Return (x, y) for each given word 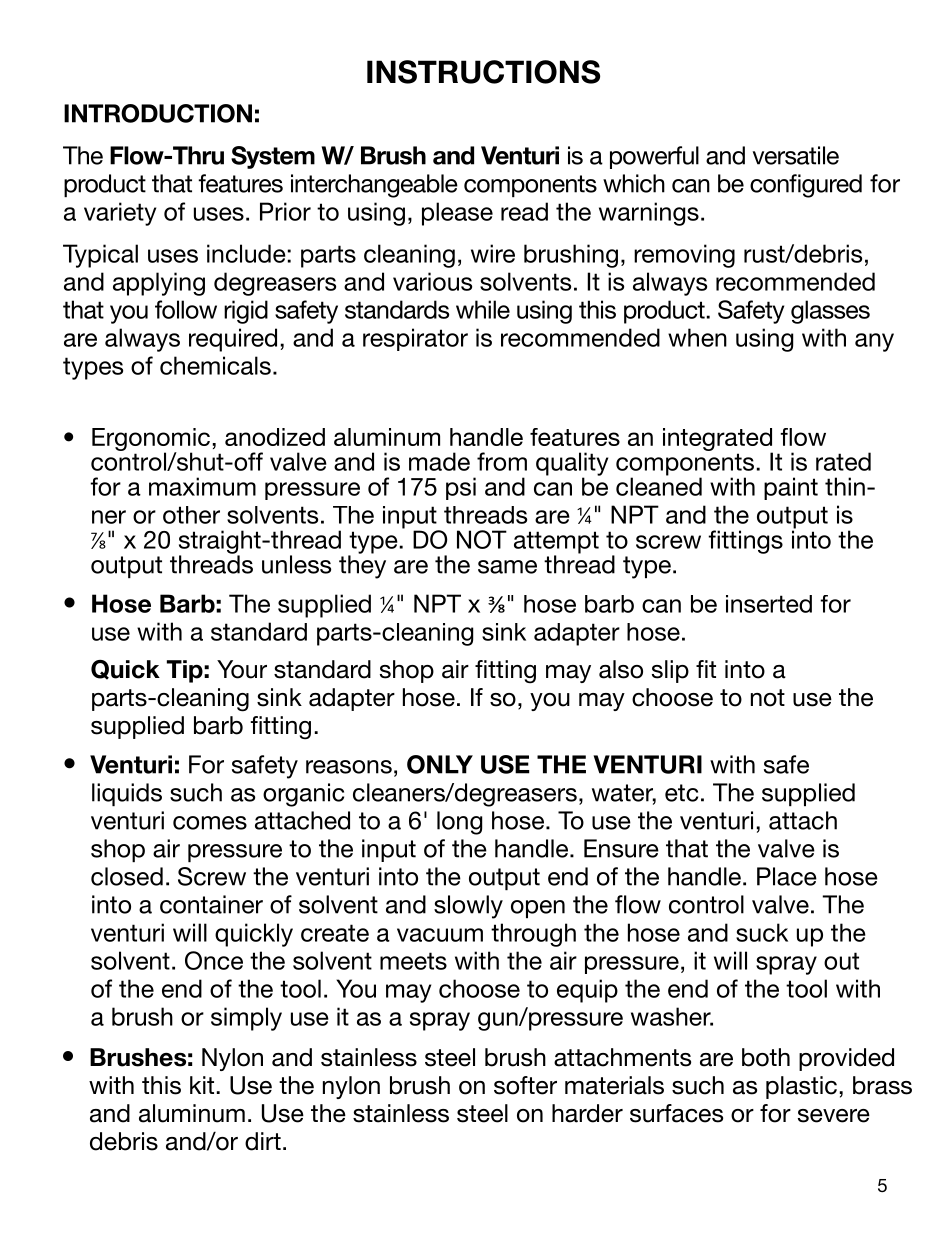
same (507, 567)
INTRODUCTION (158, 113)
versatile (796, 155)
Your (242, 669)
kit (202, 1085)
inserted (769, 604)
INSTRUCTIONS (483, 72)
